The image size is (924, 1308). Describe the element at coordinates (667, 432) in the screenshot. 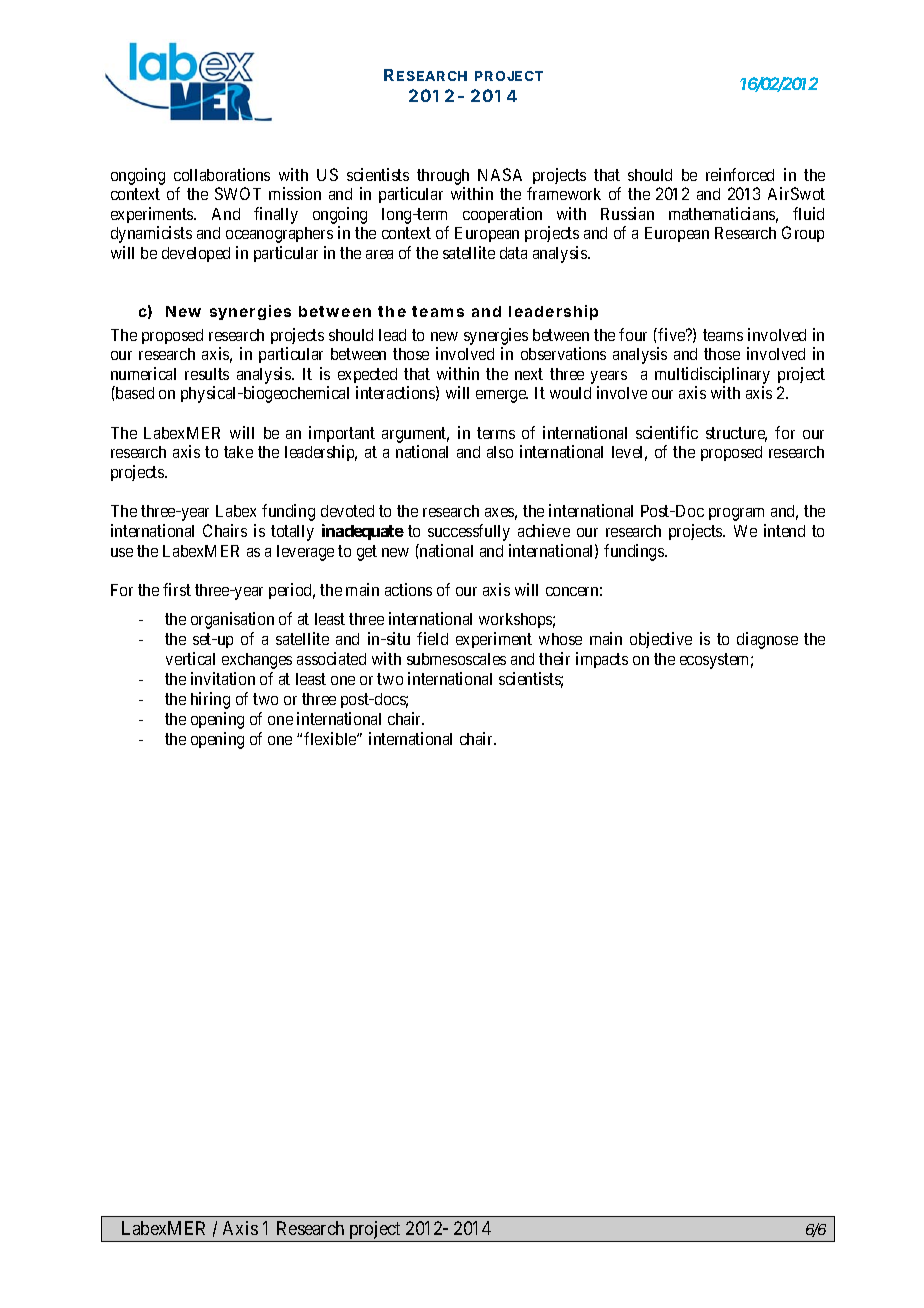

I see `scientific` at that location.
